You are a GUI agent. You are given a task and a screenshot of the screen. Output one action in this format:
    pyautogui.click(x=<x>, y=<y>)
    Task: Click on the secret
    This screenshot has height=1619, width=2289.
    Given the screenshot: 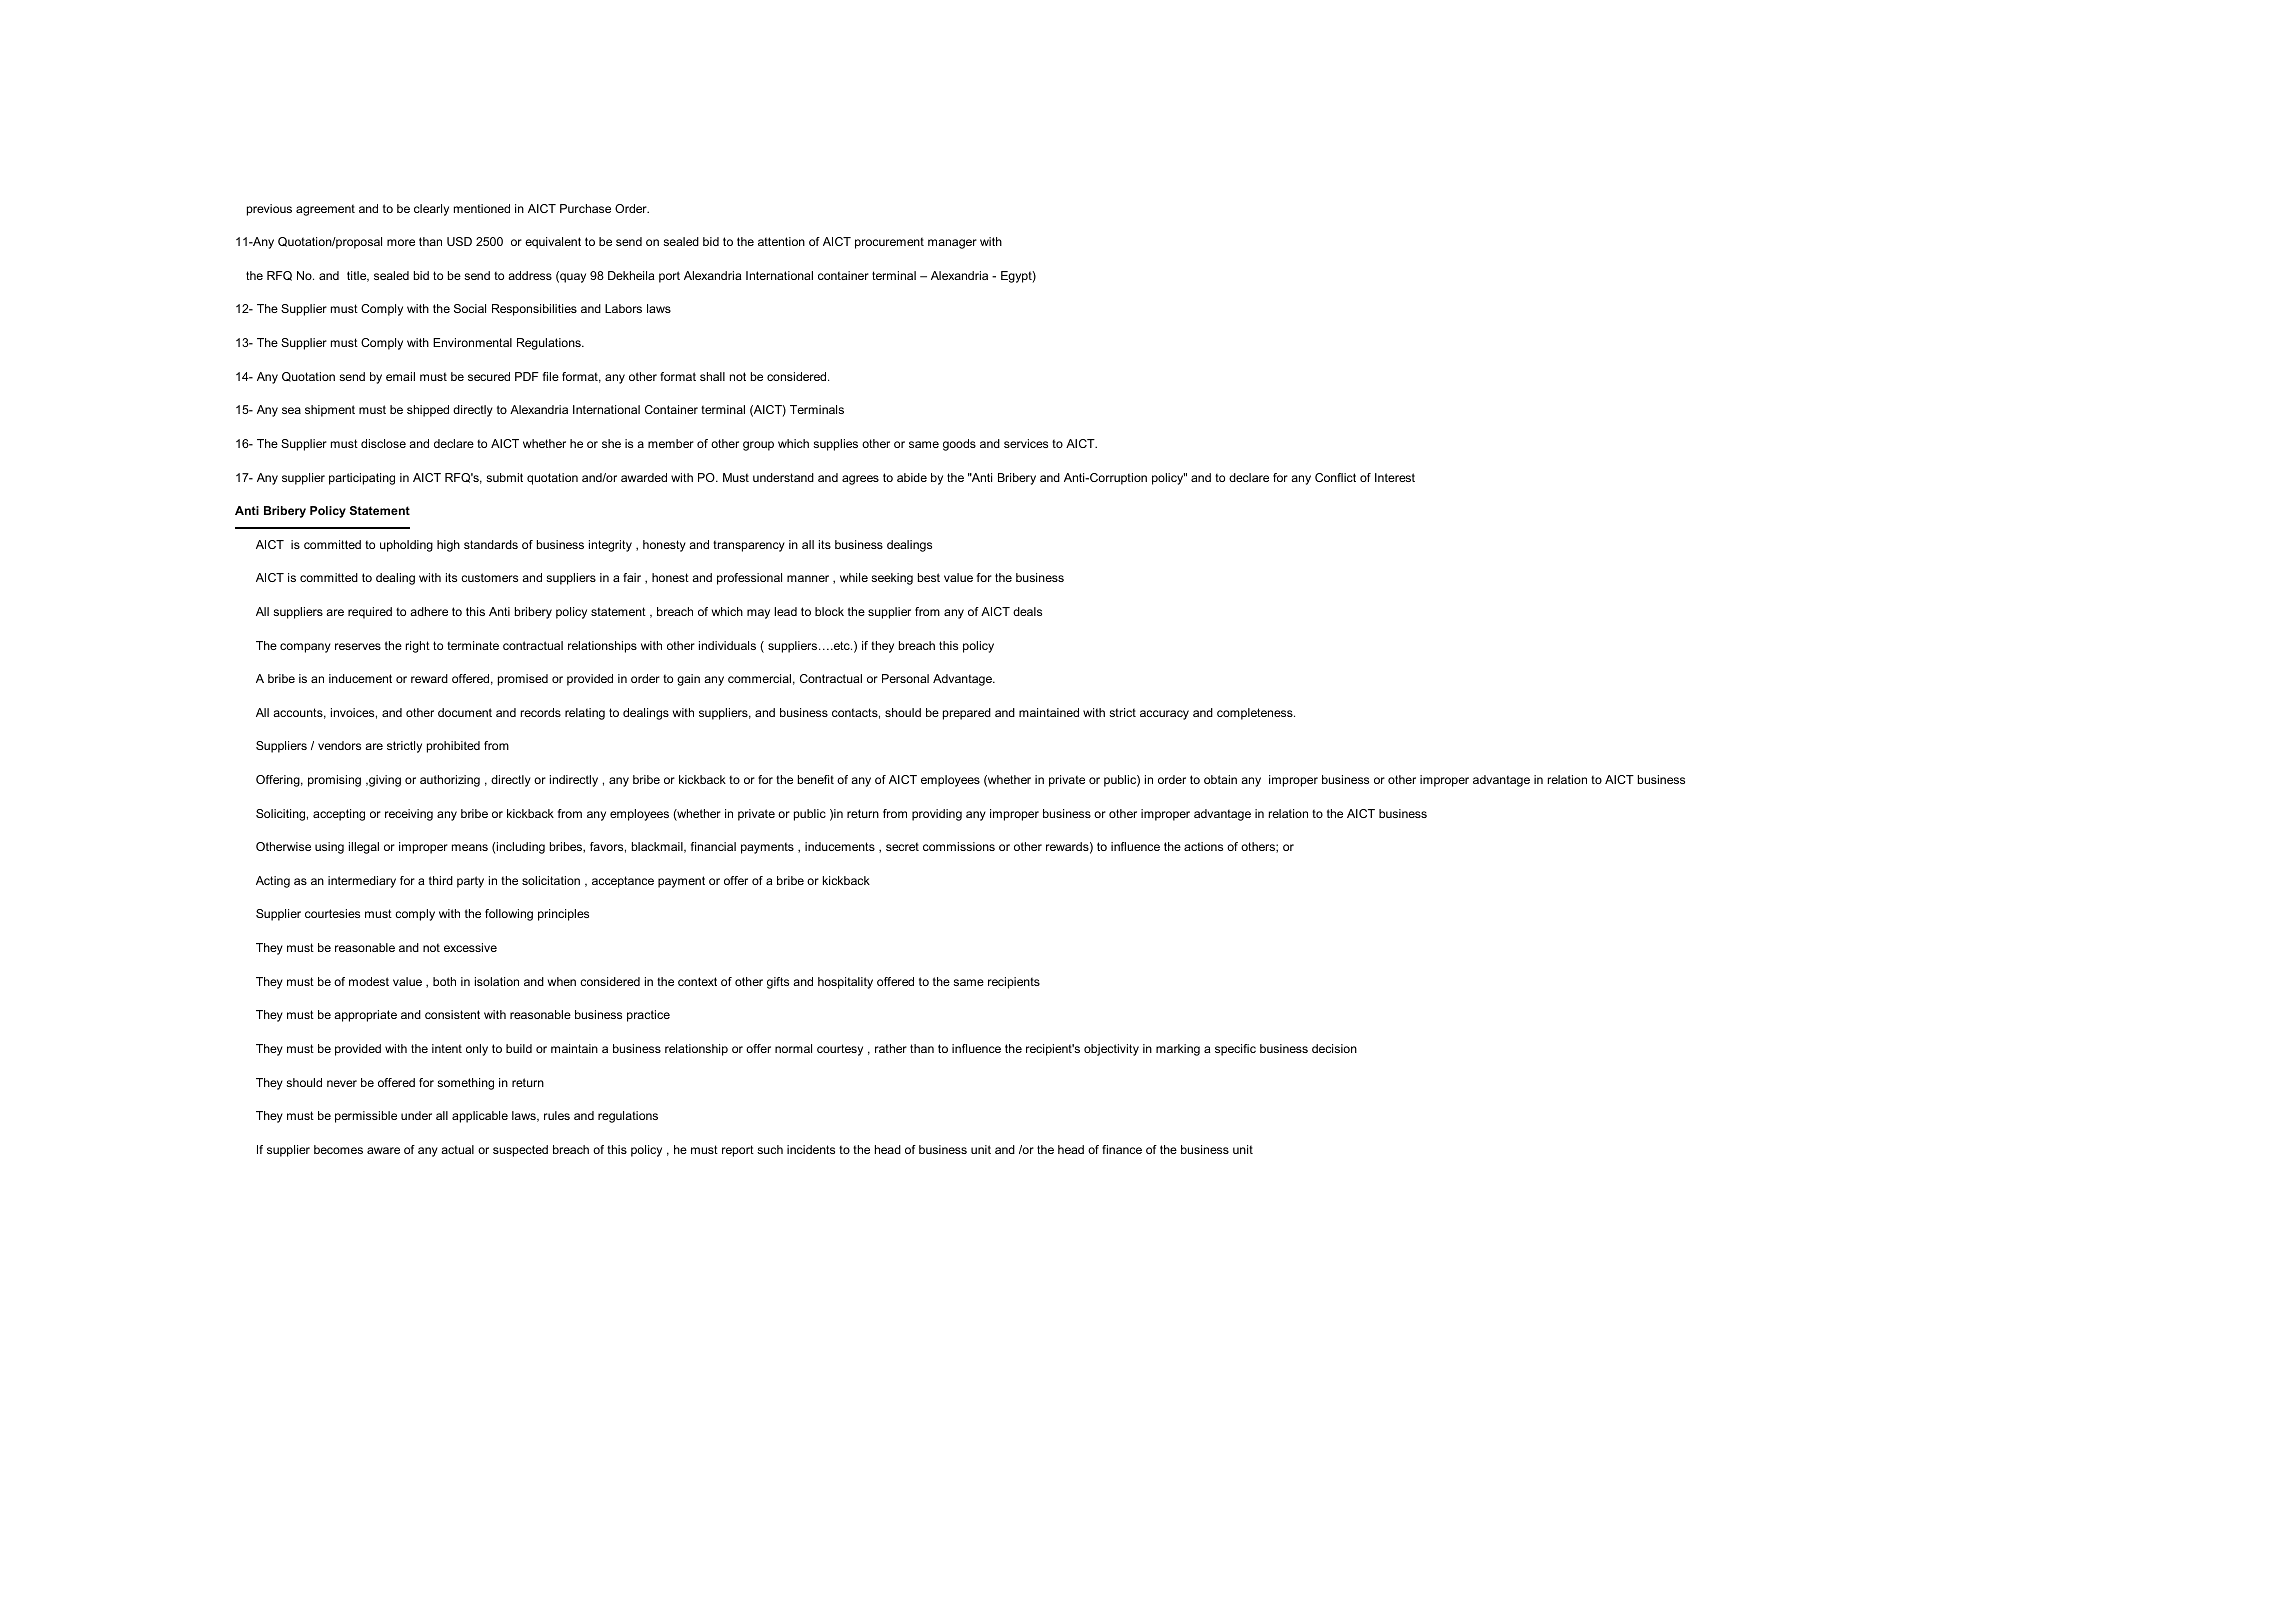 What is the action you would take?
    pyautogui.click(x=902, y=846)
